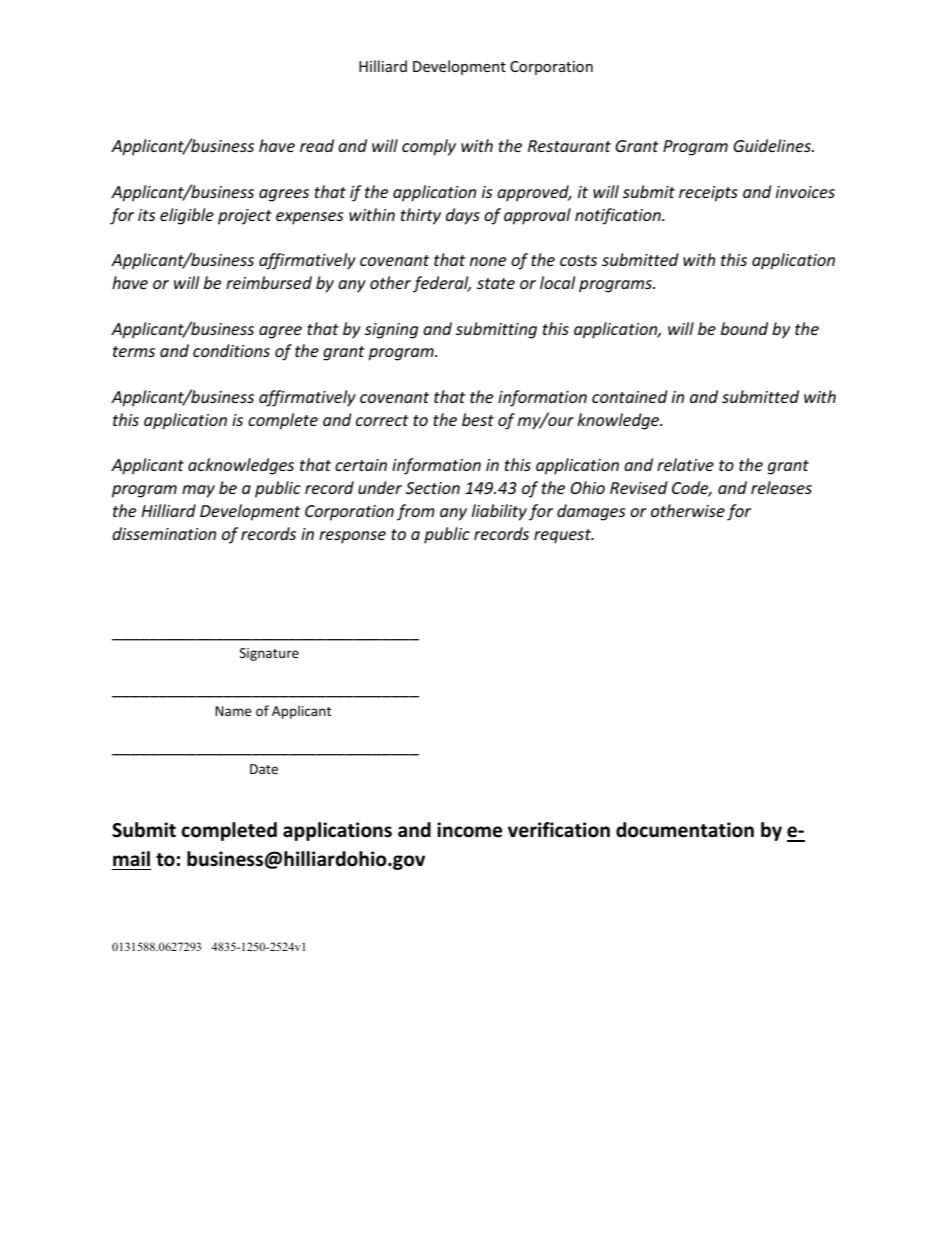  I want to click on may, so click(198, 491).
